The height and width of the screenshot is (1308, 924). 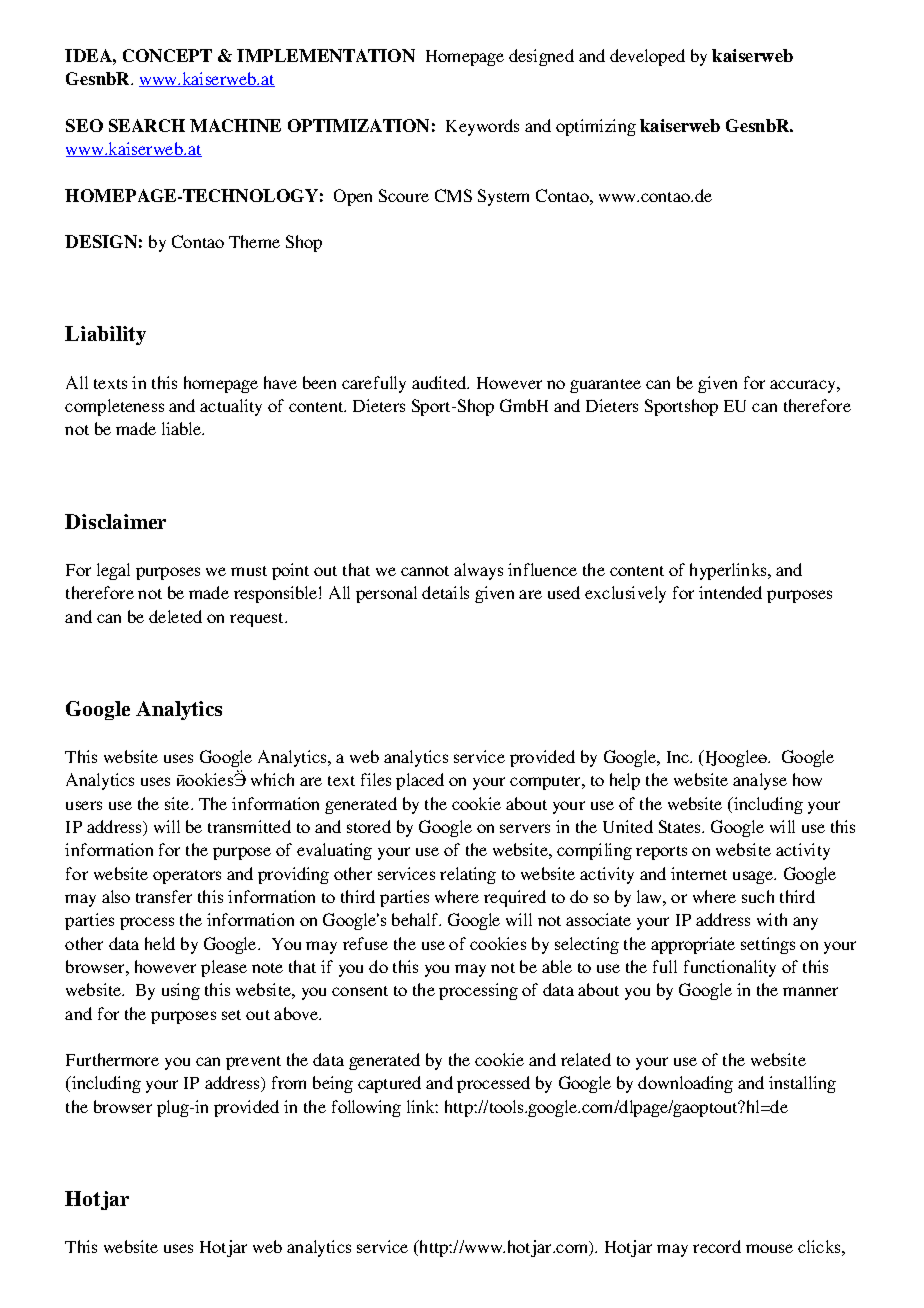 I want to click on held, so click(x=160, y=943).
